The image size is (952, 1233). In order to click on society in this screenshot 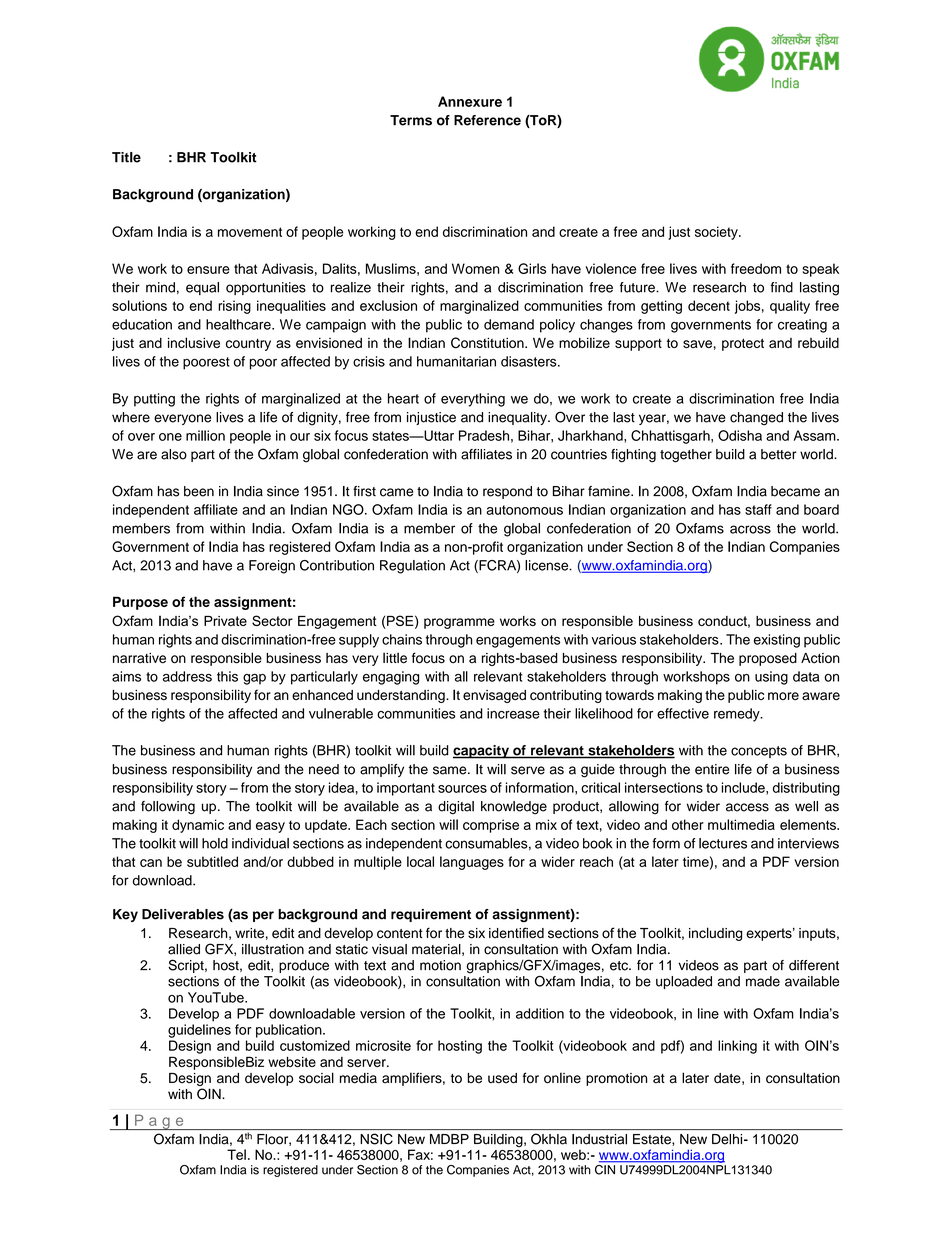, I will do `click(717, 233)`.
